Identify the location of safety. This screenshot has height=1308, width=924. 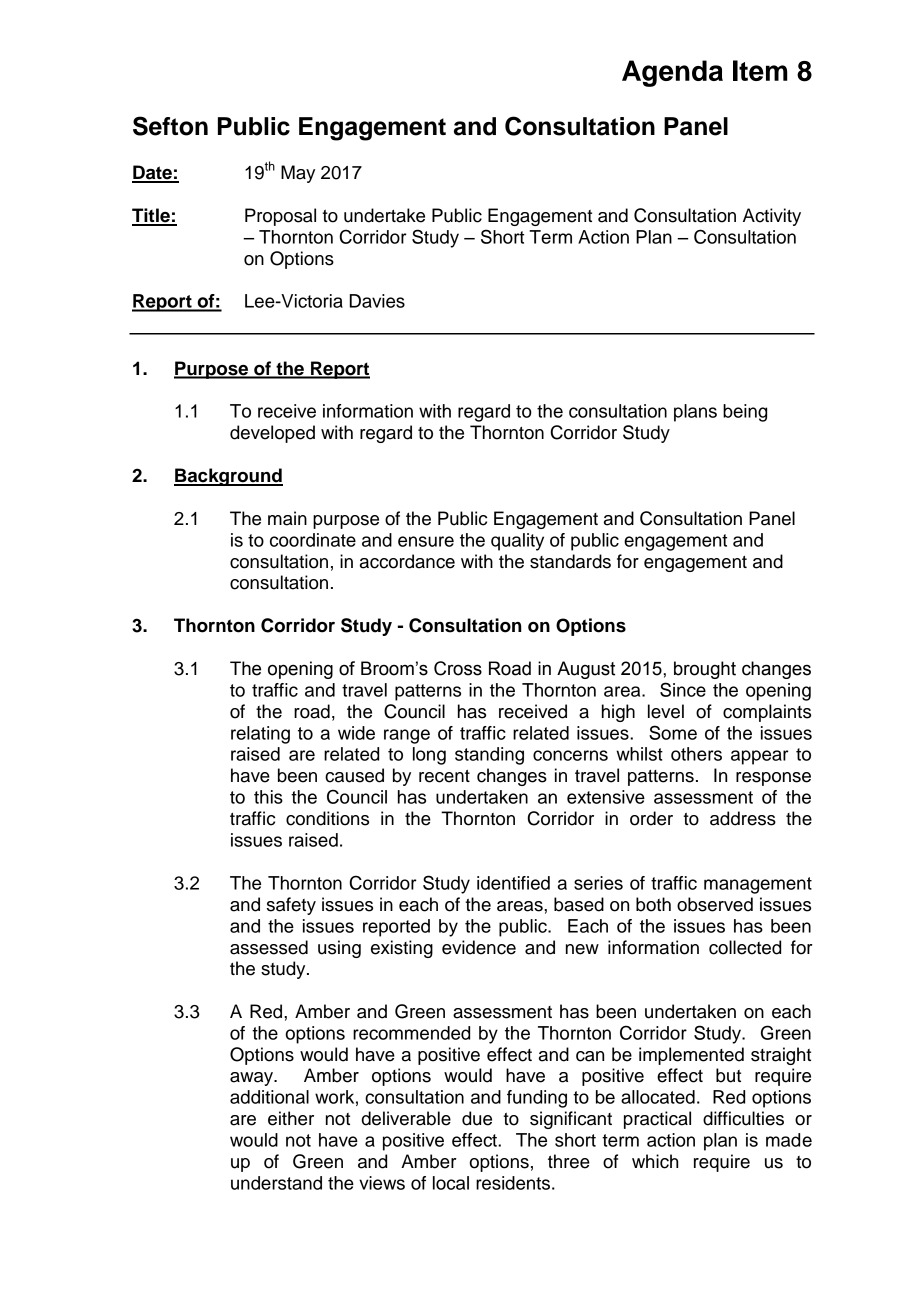
(291, 906).
